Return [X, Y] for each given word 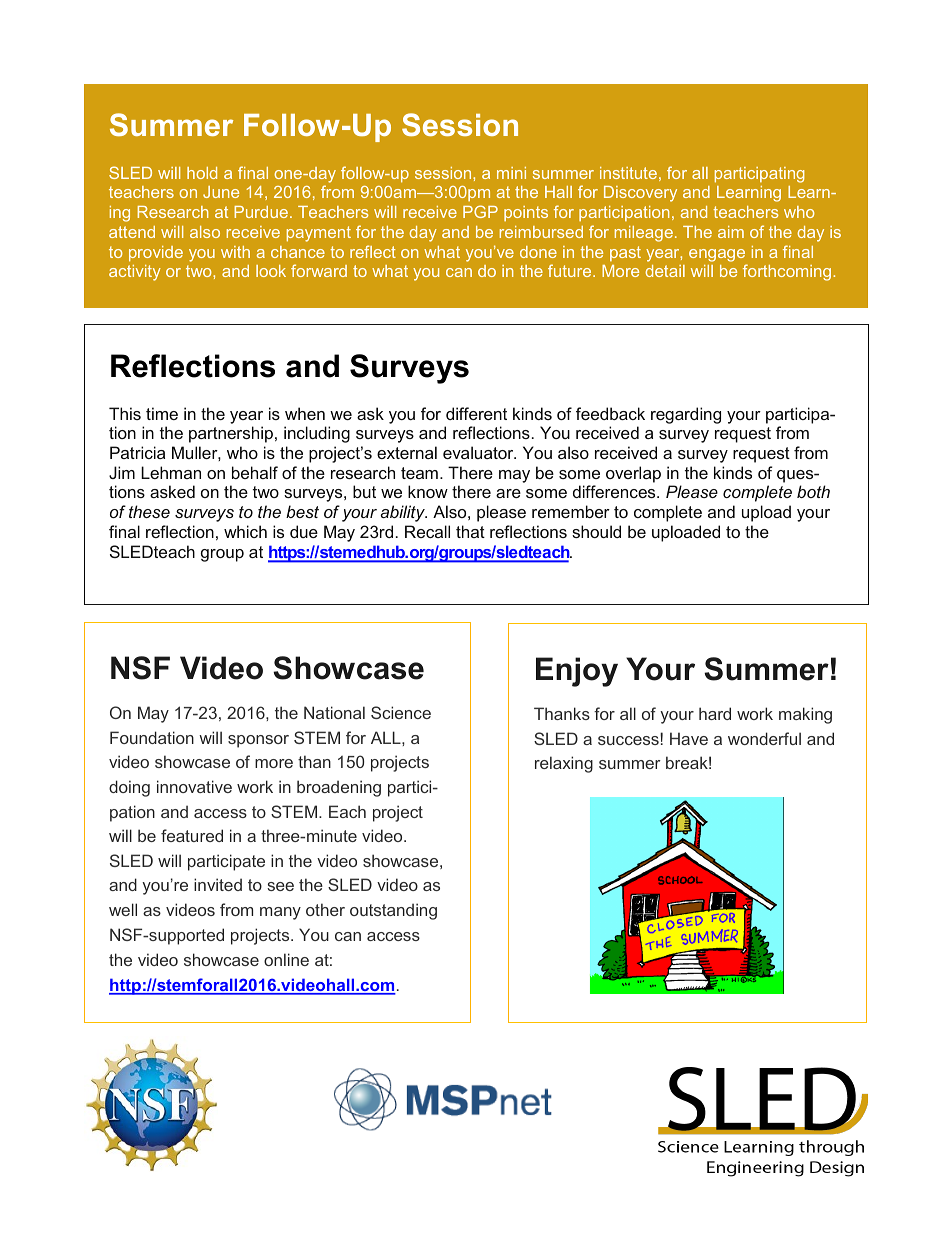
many [280, 913]
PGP [480, 211]
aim [731, 232]
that [470, 531]
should [596, 531]
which [245, 531]
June [221, 192]
